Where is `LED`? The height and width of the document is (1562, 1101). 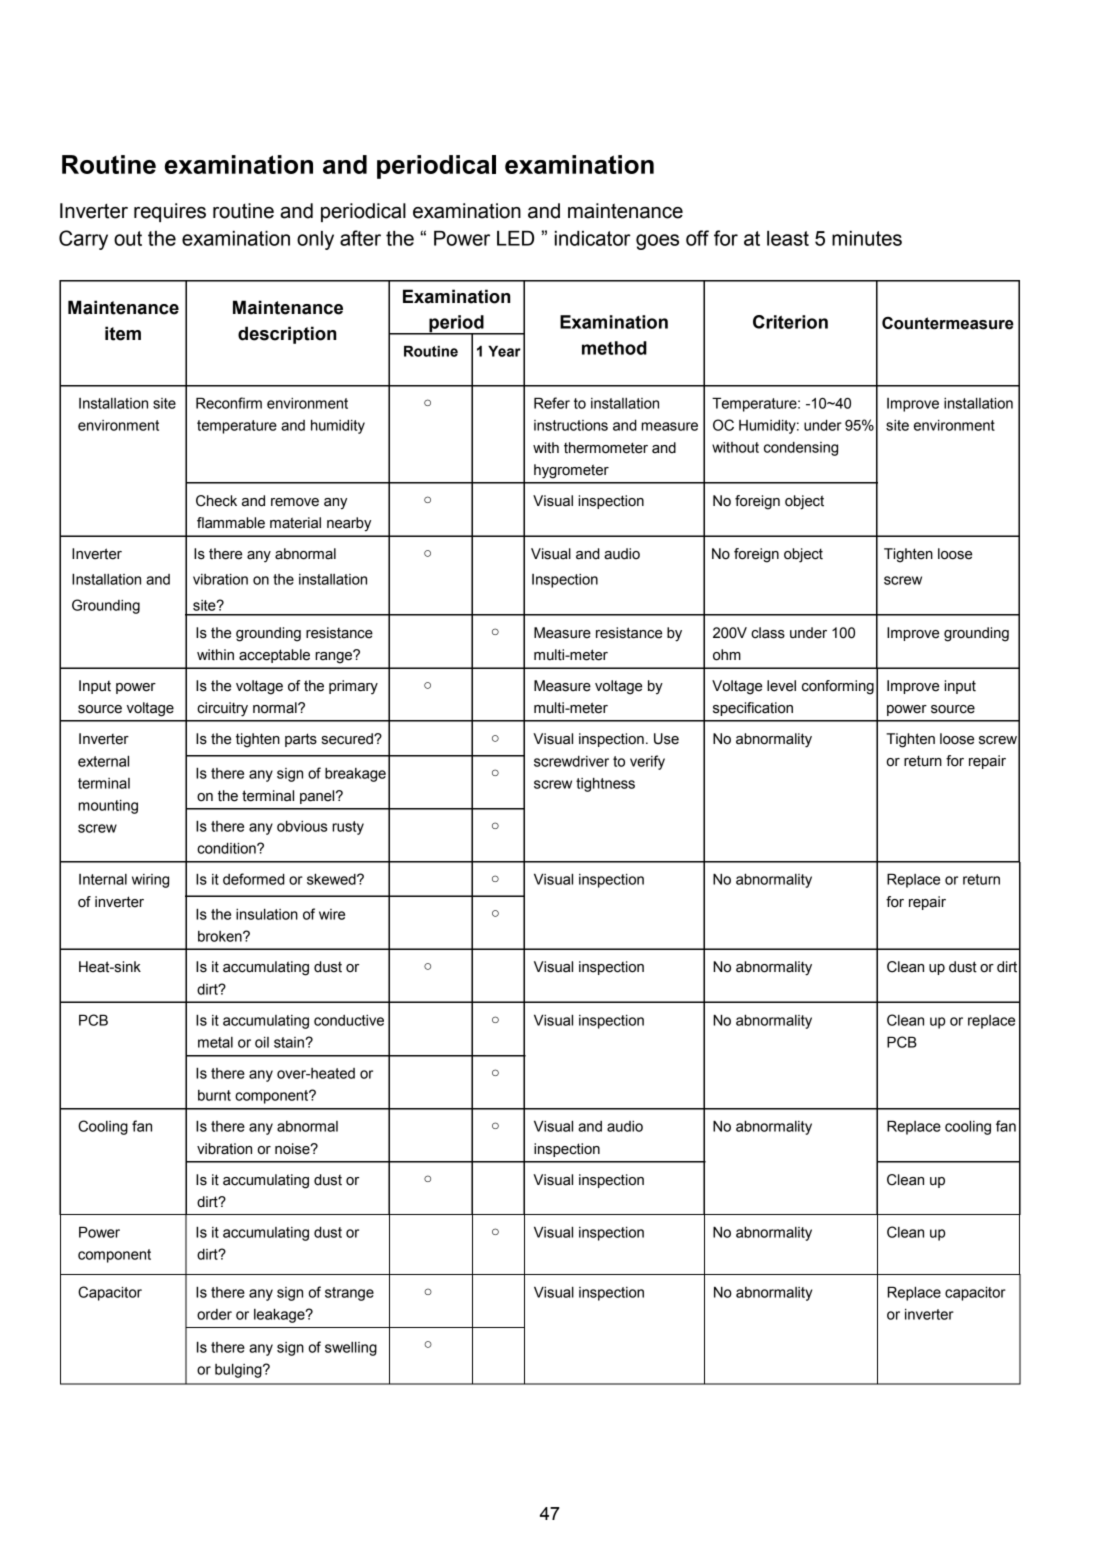
LED is located at coordinates (515, 238).
